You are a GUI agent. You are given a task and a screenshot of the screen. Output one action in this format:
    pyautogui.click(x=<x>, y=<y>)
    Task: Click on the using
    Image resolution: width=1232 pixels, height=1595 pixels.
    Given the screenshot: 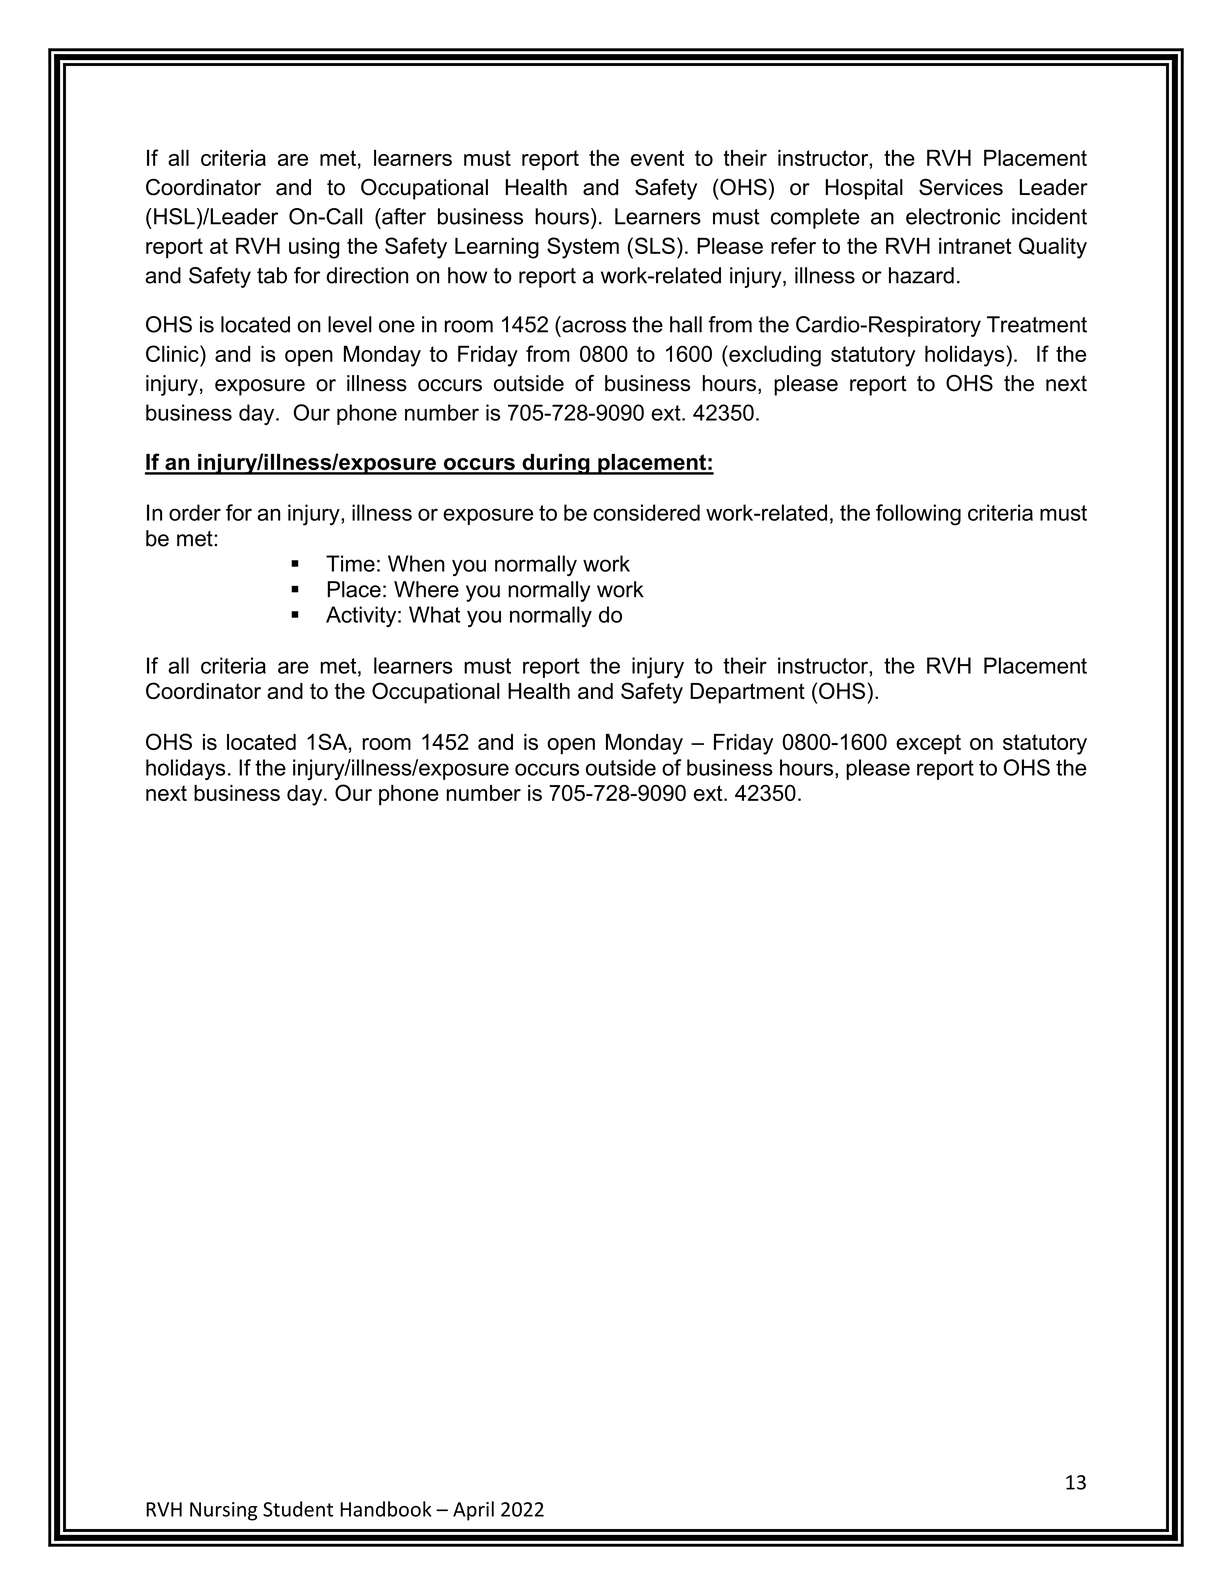 What is the action you would take?
    pyautogui.click(x=314, y=248)
